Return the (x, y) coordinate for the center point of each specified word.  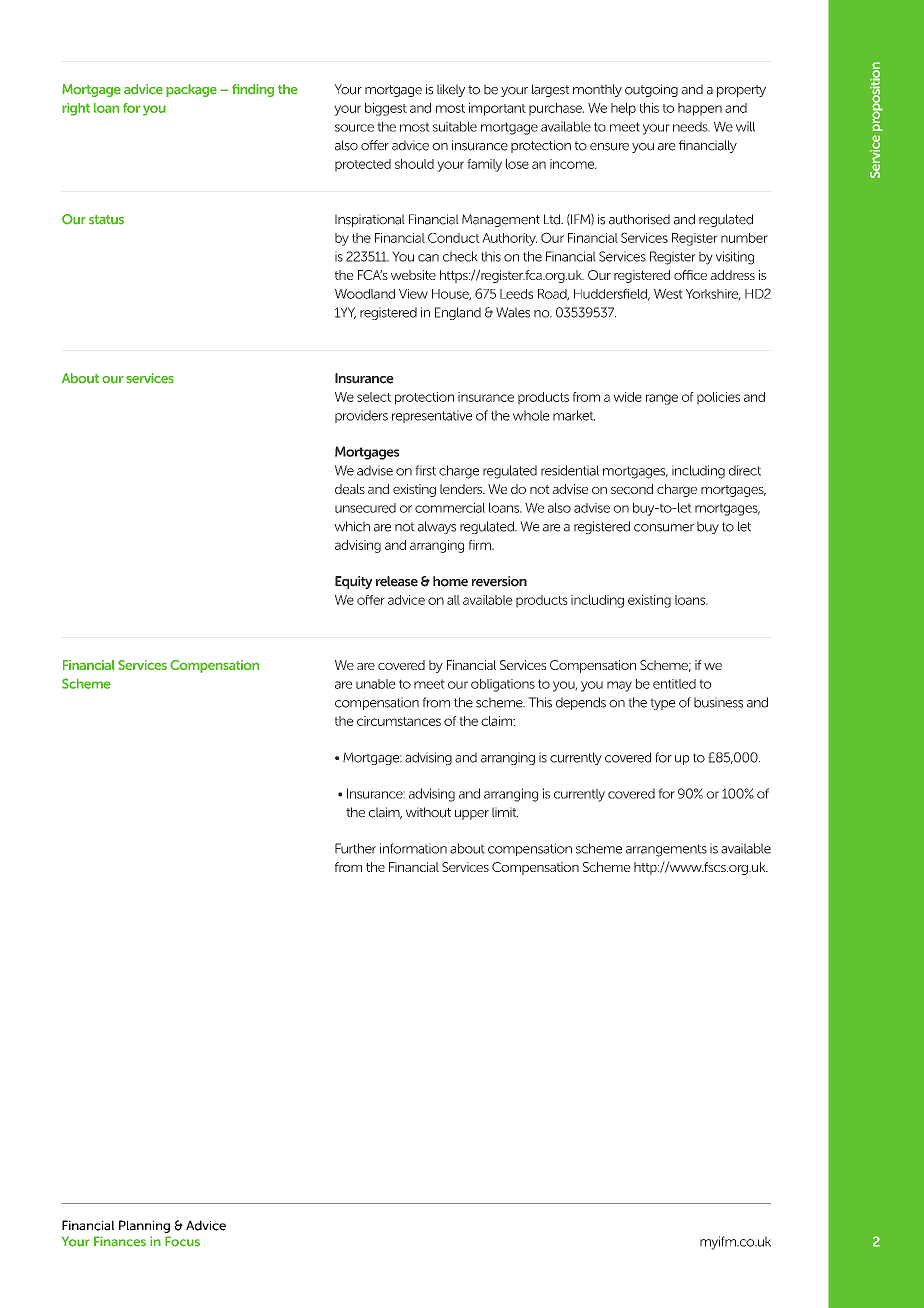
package (191, 90)
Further (355, 848)
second (632, 489)
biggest (386, 109)
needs (691, 126)
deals (350, 489)
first (425, 470)
